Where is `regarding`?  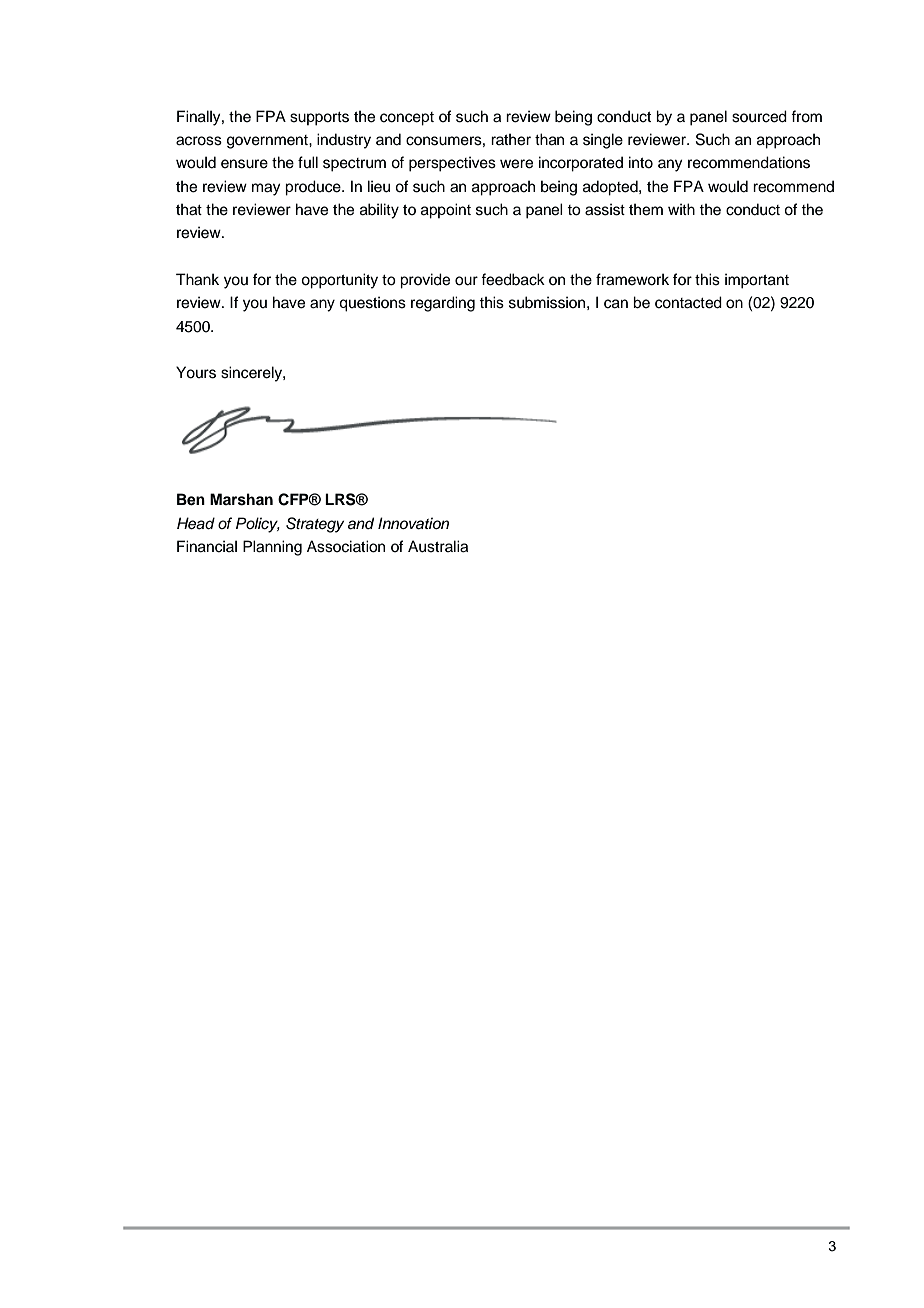
regarding is located at coordinates (443, 304).
